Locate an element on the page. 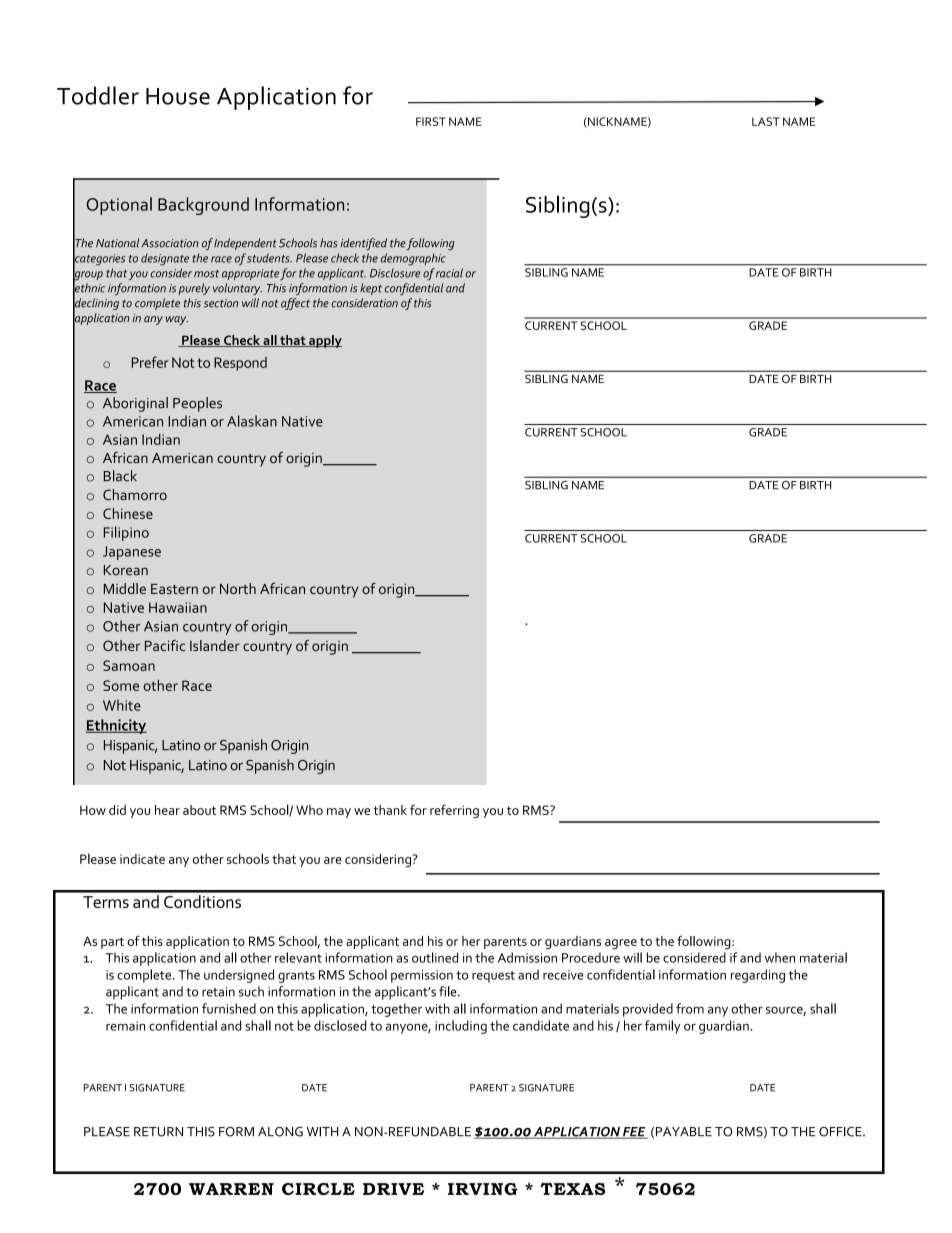 This document has width=952, height=1233. FIRST is located at coordinates (431, 121).
